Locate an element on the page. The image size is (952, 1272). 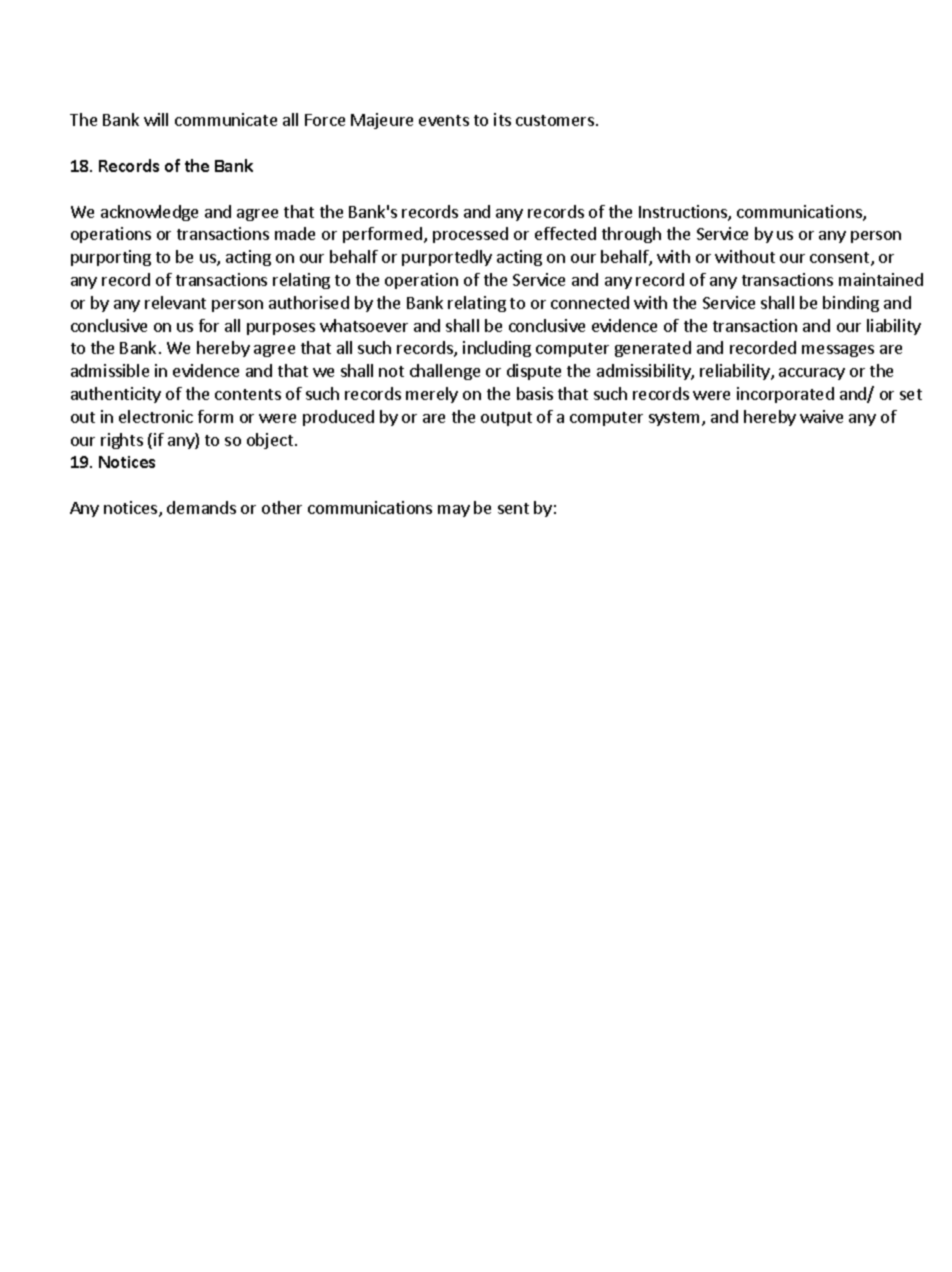
purposes is located at coordinates (281, 329).
